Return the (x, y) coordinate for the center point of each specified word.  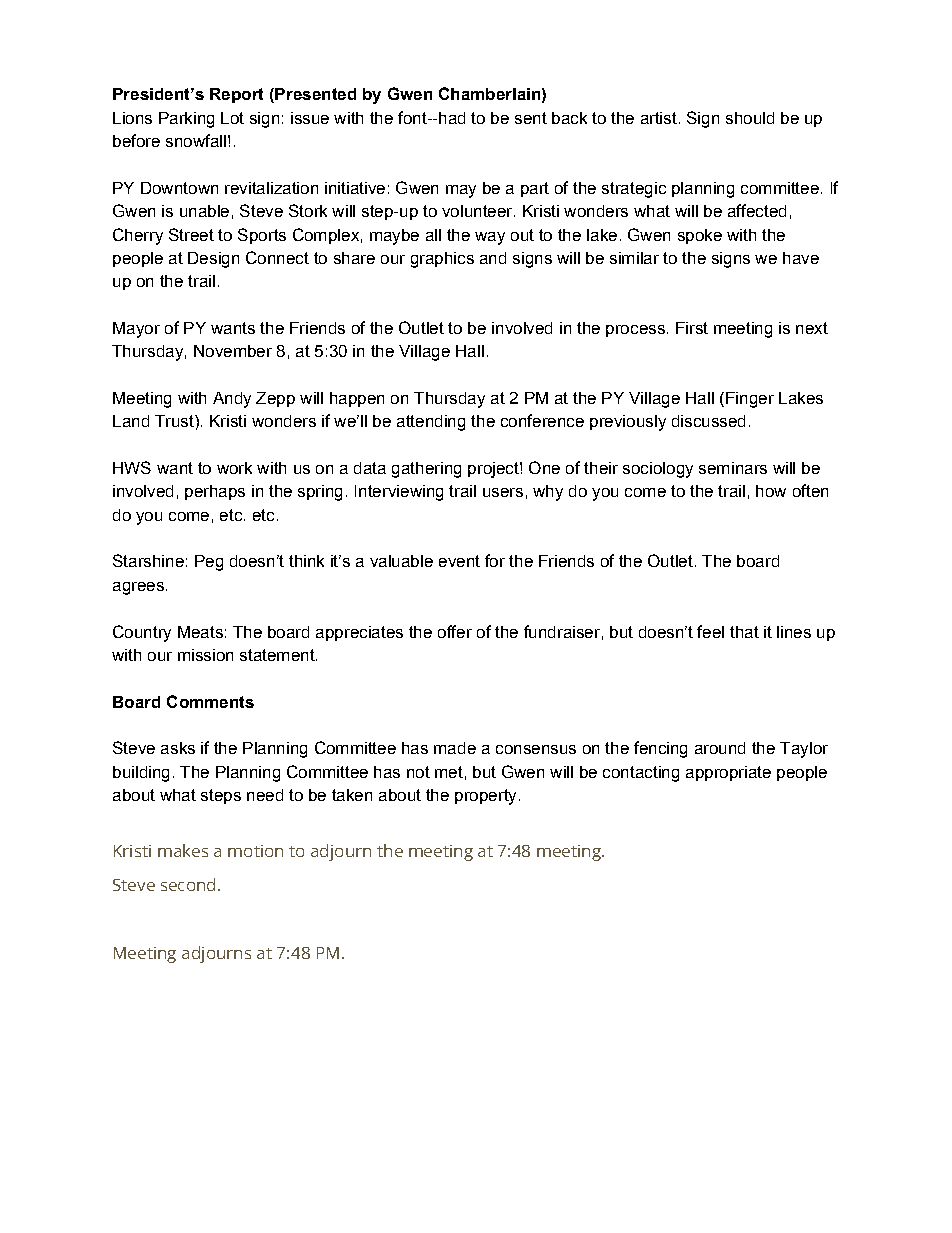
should (750, 118)
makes (183, 850)
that (744, 632)
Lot (232, 118)
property (485, 797)
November (233, 351)
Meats (200, 632)
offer (455, 631)
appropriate (728, 773)
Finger (750, 400)
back (569, 118)
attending (431, 423)
